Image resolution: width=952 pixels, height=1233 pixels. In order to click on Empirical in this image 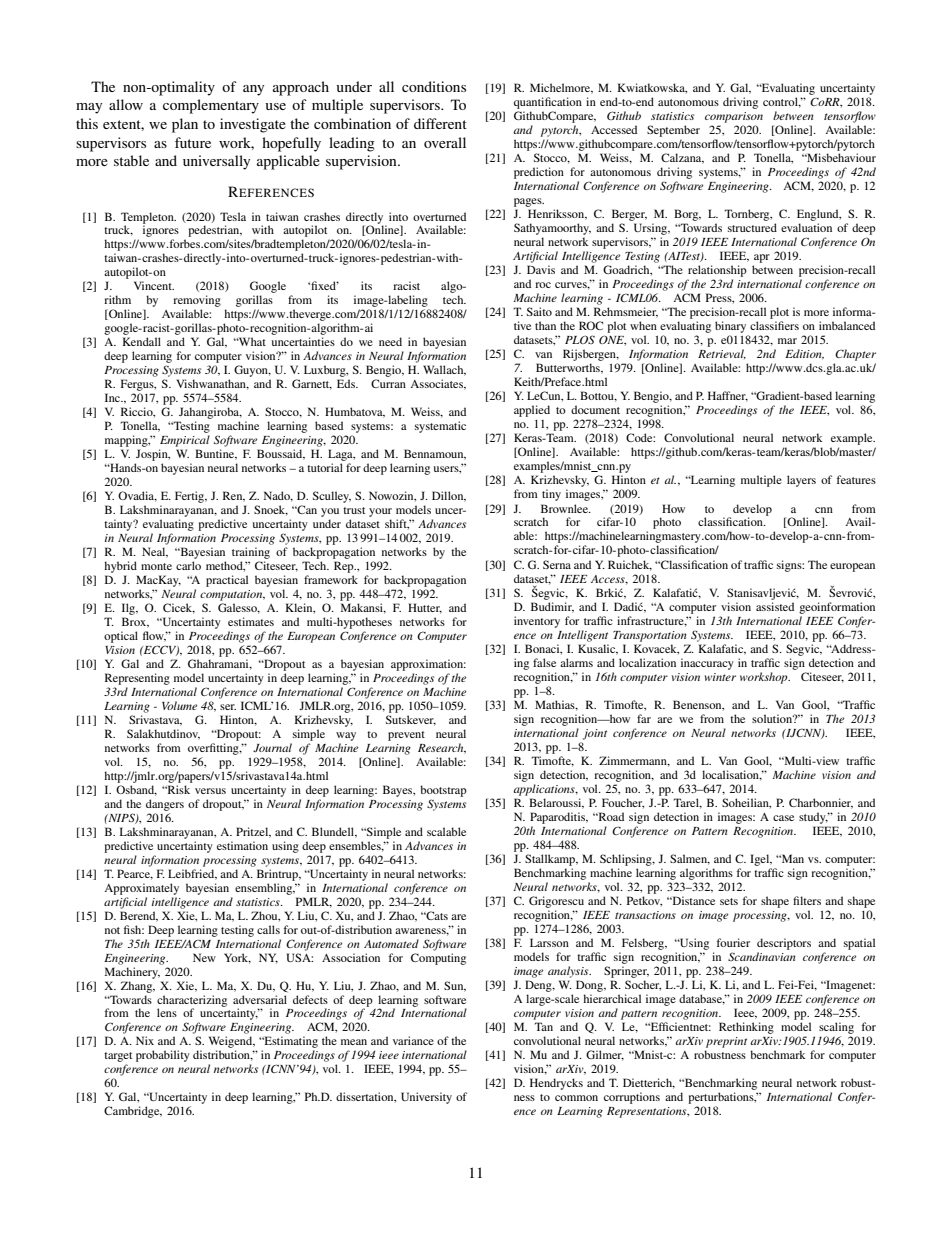, I will do `click(185, 441)`.
